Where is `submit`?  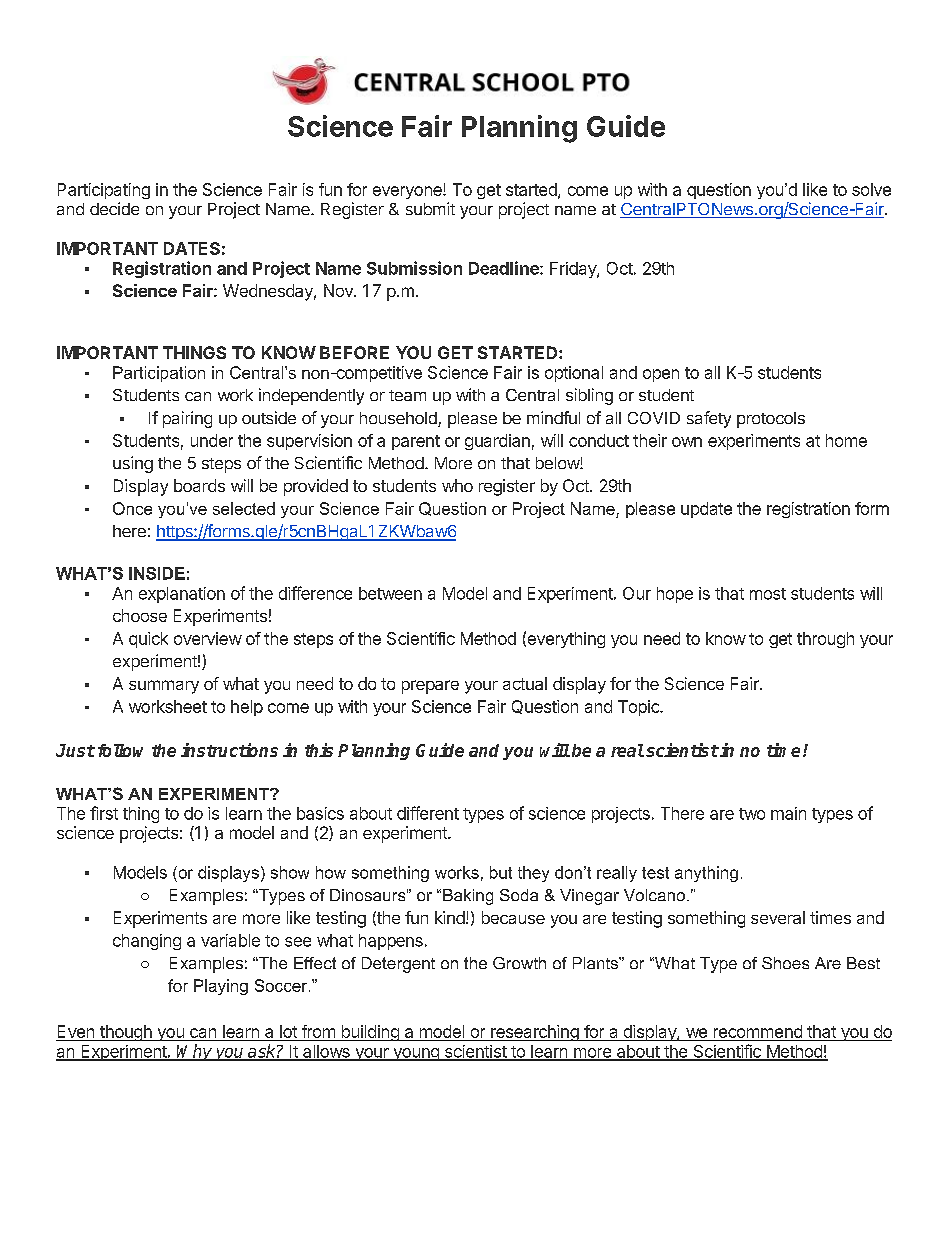 submit is located at coordinates (430, 208).
